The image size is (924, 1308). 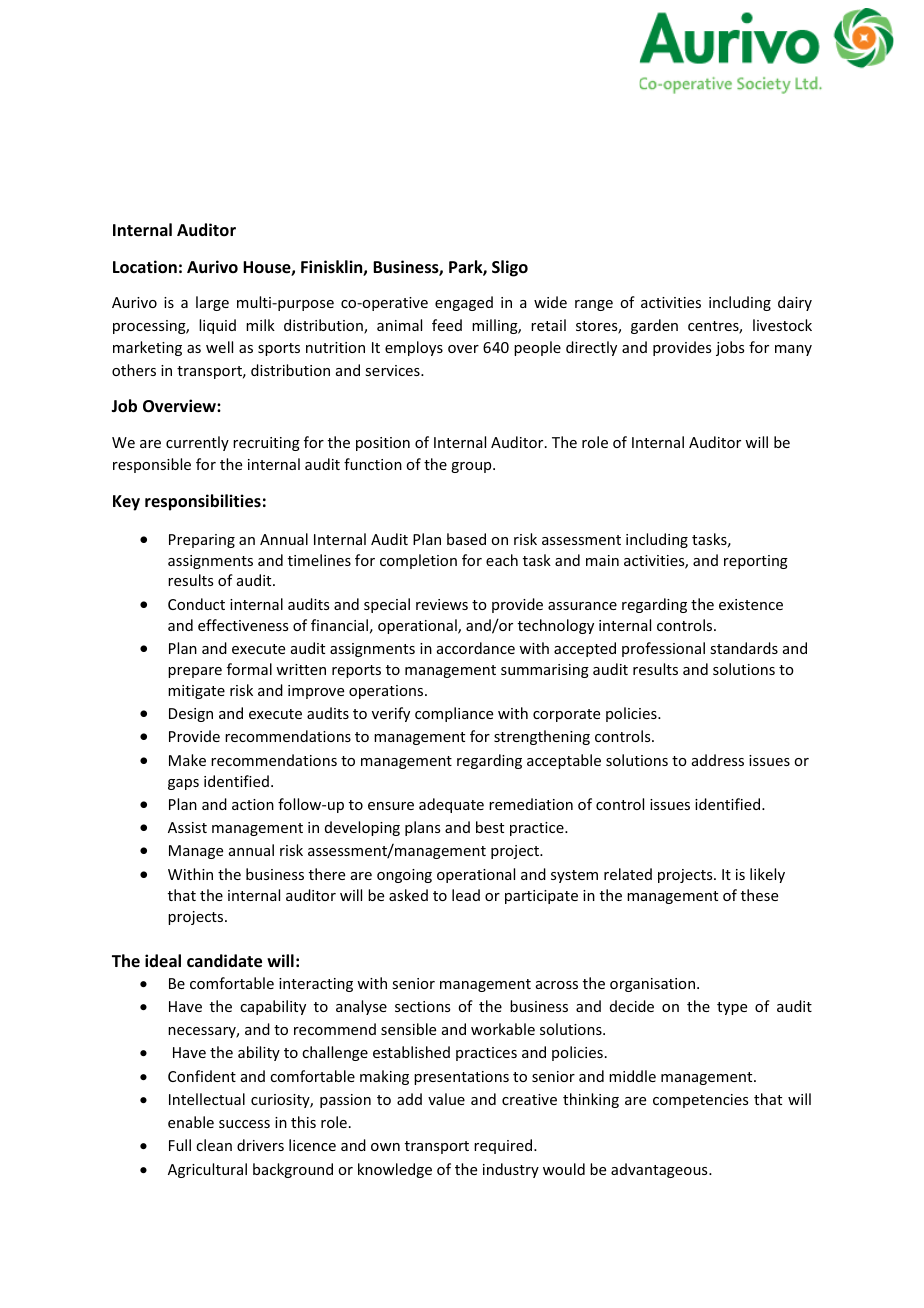 What do you see at coordinates (197, 443) in the screenshot?
I see `currently` at bounding box center [197, 443].
